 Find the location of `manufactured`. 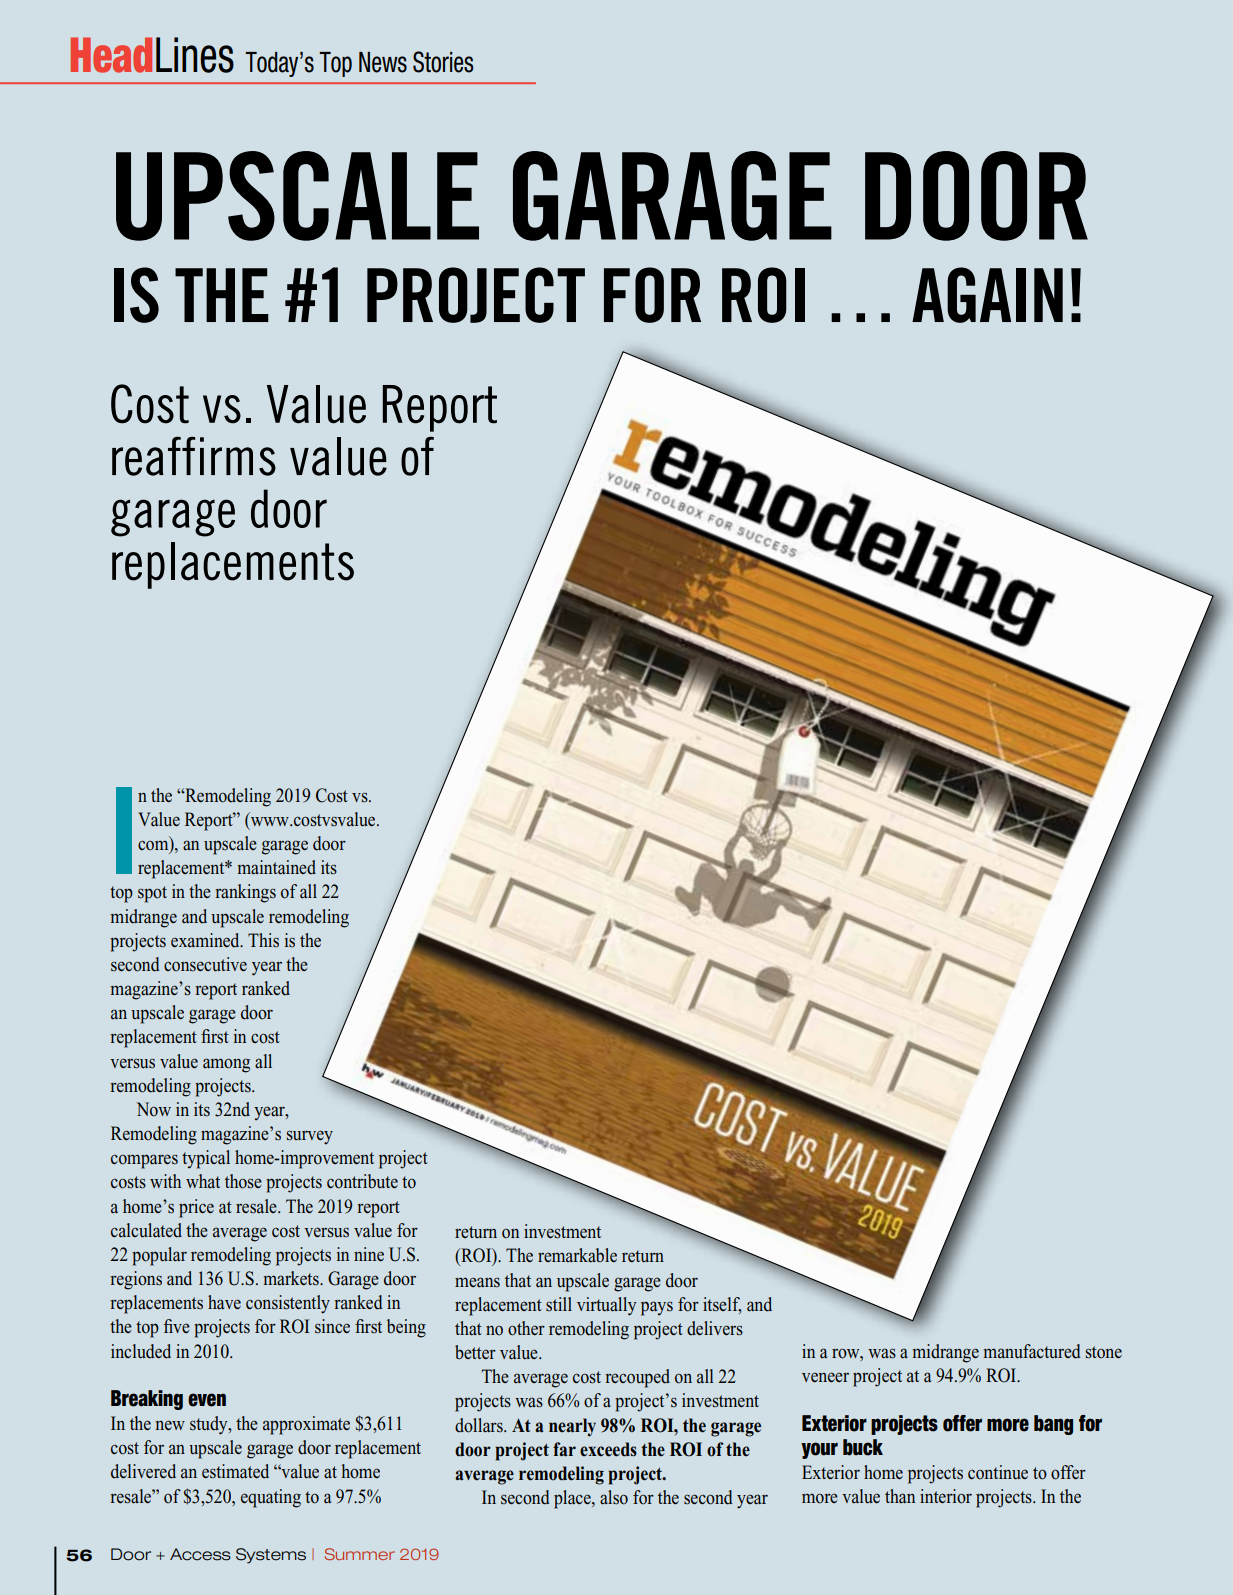

manufactured is located at coordinates (1032, 1351).
